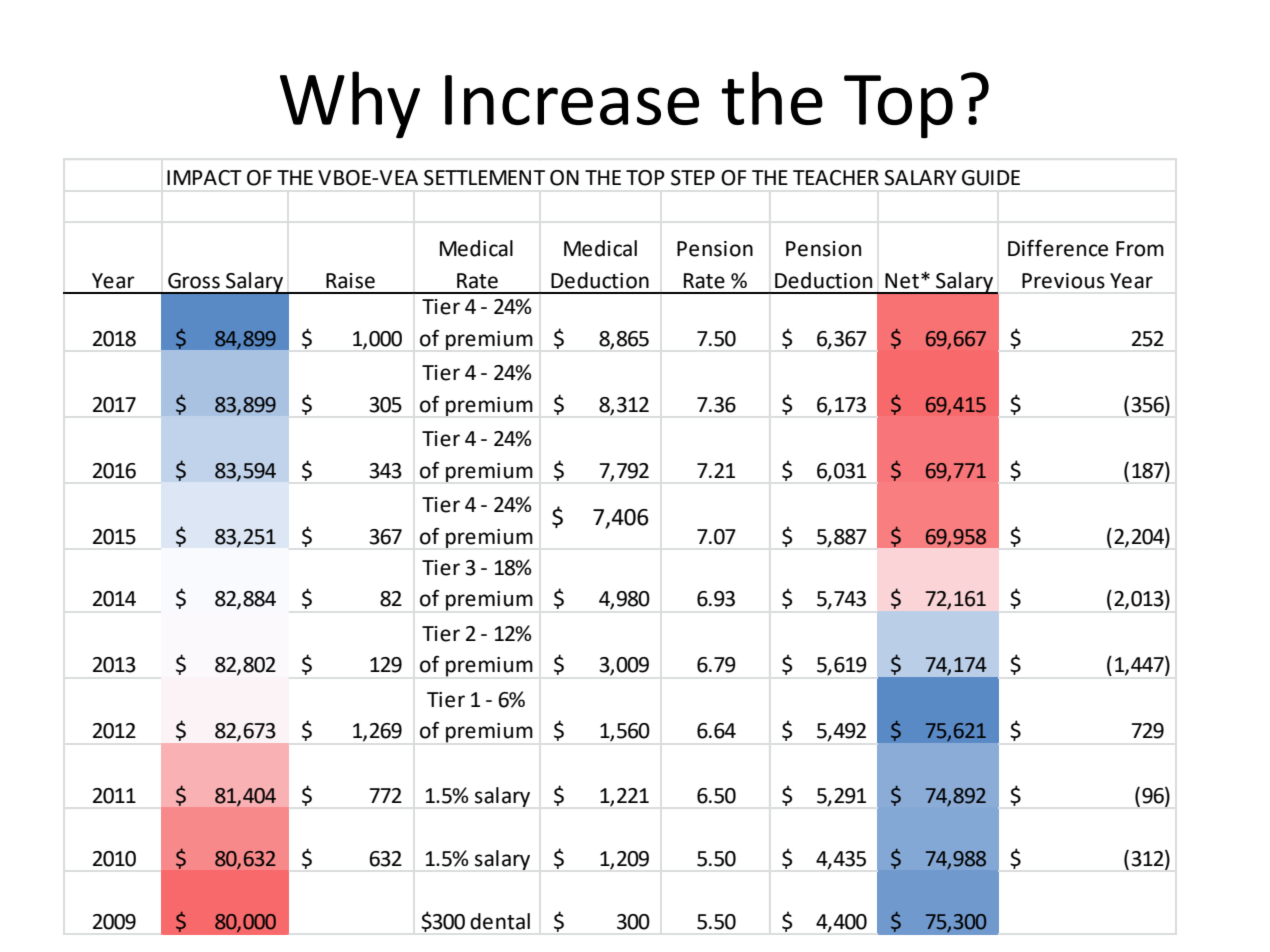 This image has width=1270, height=952. What do you see at coordinates (350, 281) in the image?
I see `Raise` at bounding box center [350, 281].
